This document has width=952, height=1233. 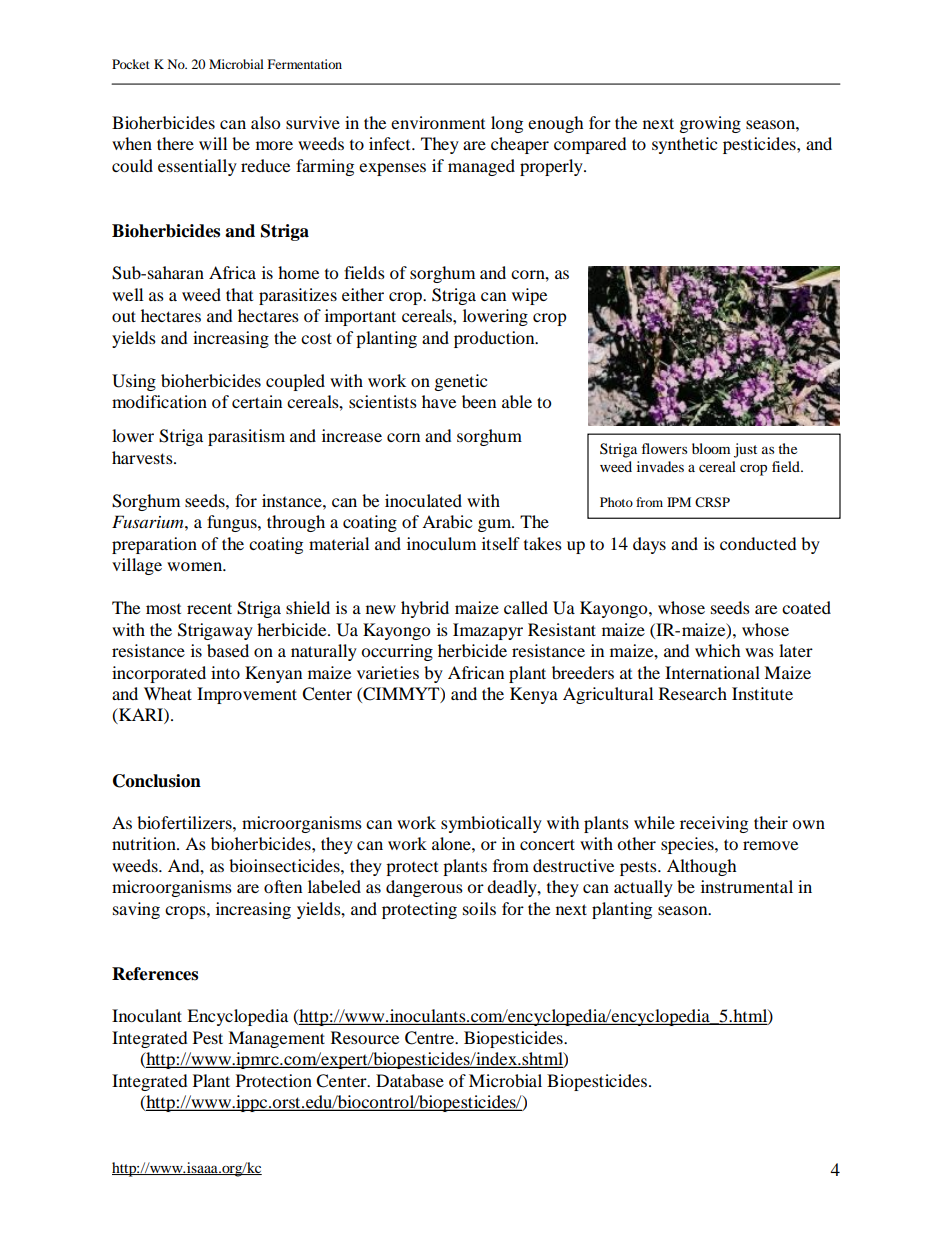 What do you see at coordinates (159, 401) in the document?
I see `modification` at bounding box center [159, 401].
